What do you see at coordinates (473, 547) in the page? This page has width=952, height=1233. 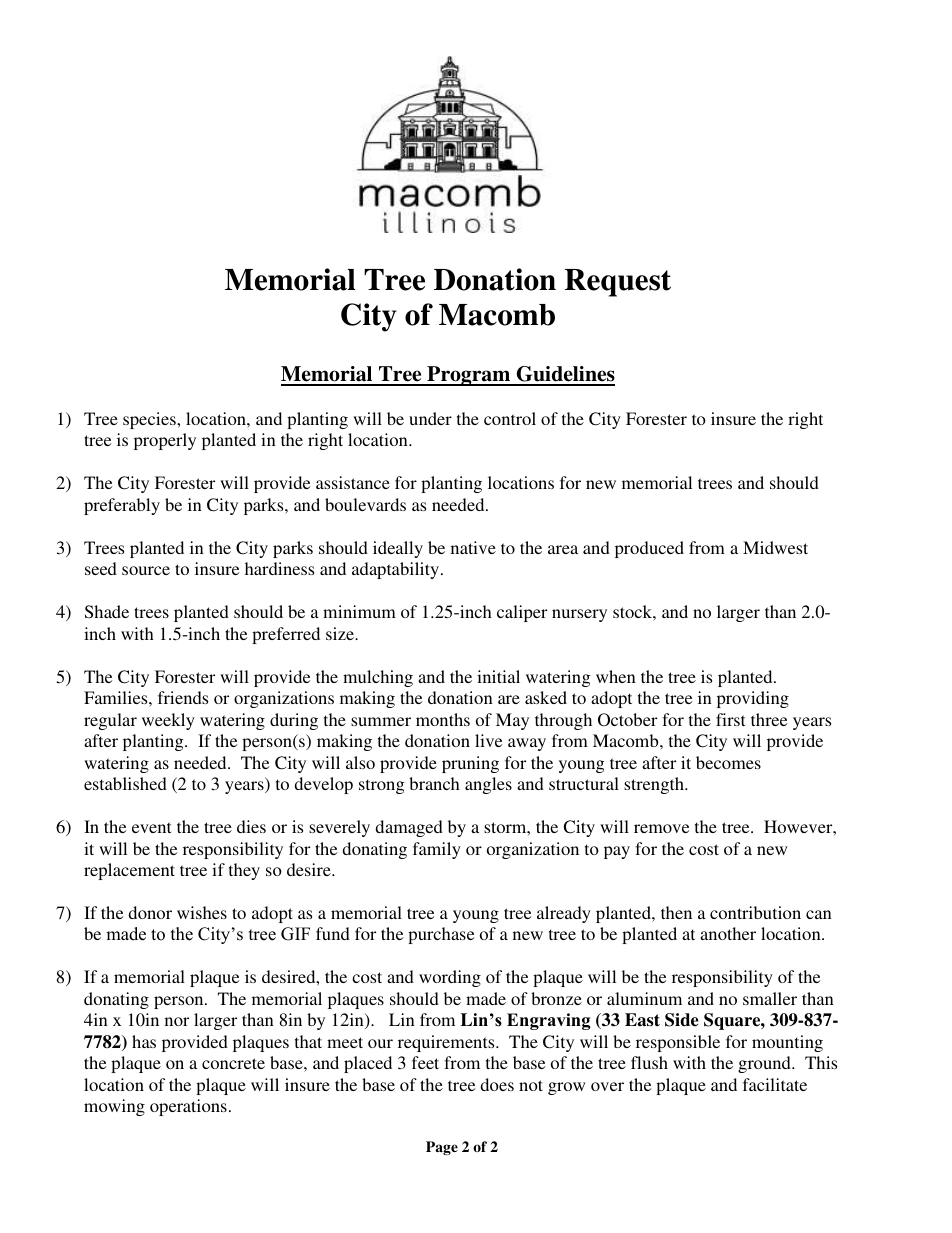 I see `native` at bounding box center [473, 547].
